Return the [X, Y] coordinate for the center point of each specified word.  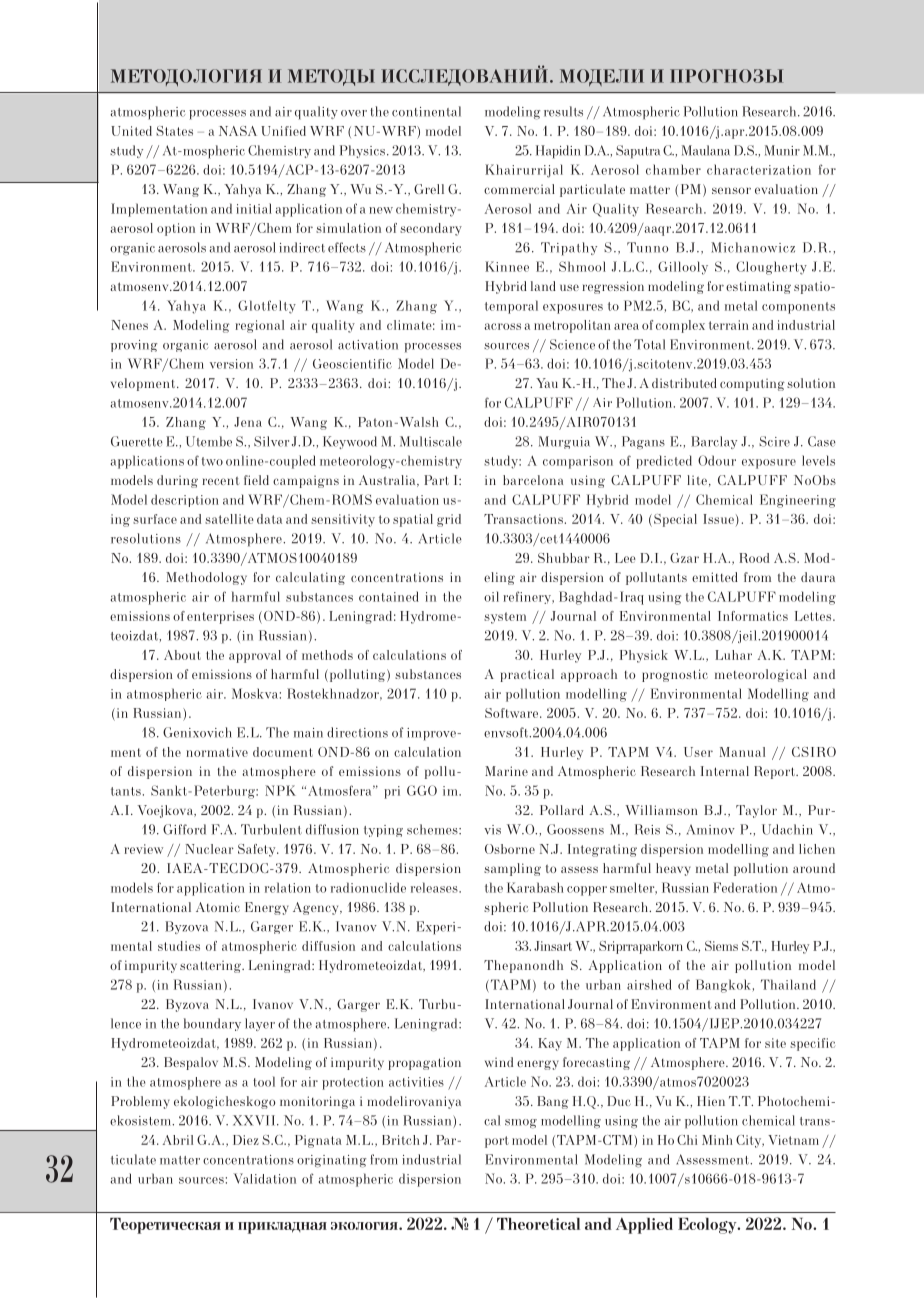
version [231, 364]
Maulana [706, 150]
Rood [754, 558]
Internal [725, 771]
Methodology [206, 578]
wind [499, 1062]
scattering [211, 966]
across [502, 326]
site [775, 1043]
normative [217, 752]
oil [491, 596]
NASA [238, 131]
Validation [264, 1178]
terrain [728, 325]
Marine [506, 771]
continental [426, 111]
